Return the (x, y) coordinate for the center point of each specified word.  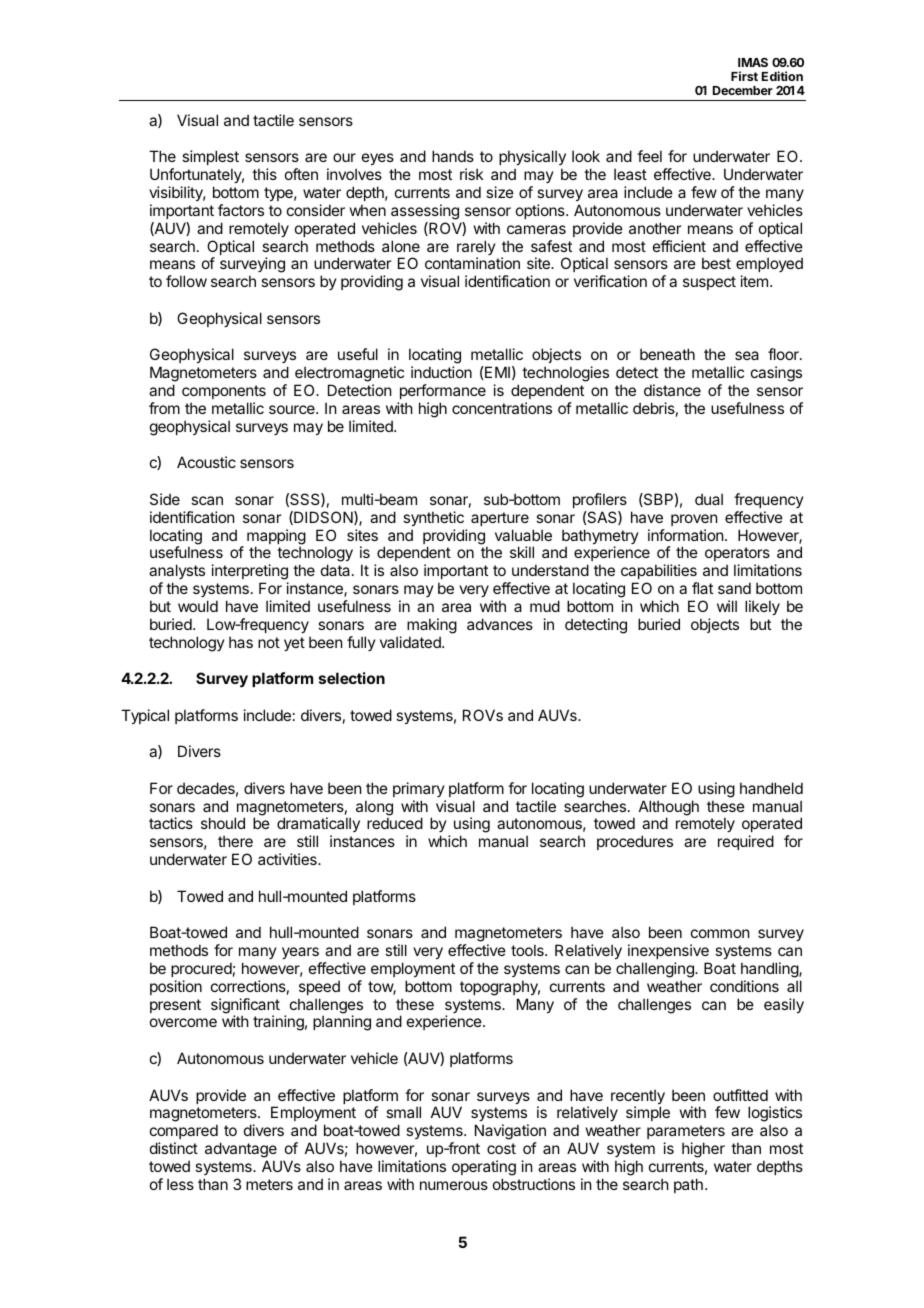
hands (453, 156)
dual (709, 499)
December (743, 90)
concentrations (502, 408)
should (223, 823)
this (264, 174)
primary (419, 789)
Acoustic (206, 462)
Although (669, 809)
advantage (241, 1150)
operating (484, 1168)
